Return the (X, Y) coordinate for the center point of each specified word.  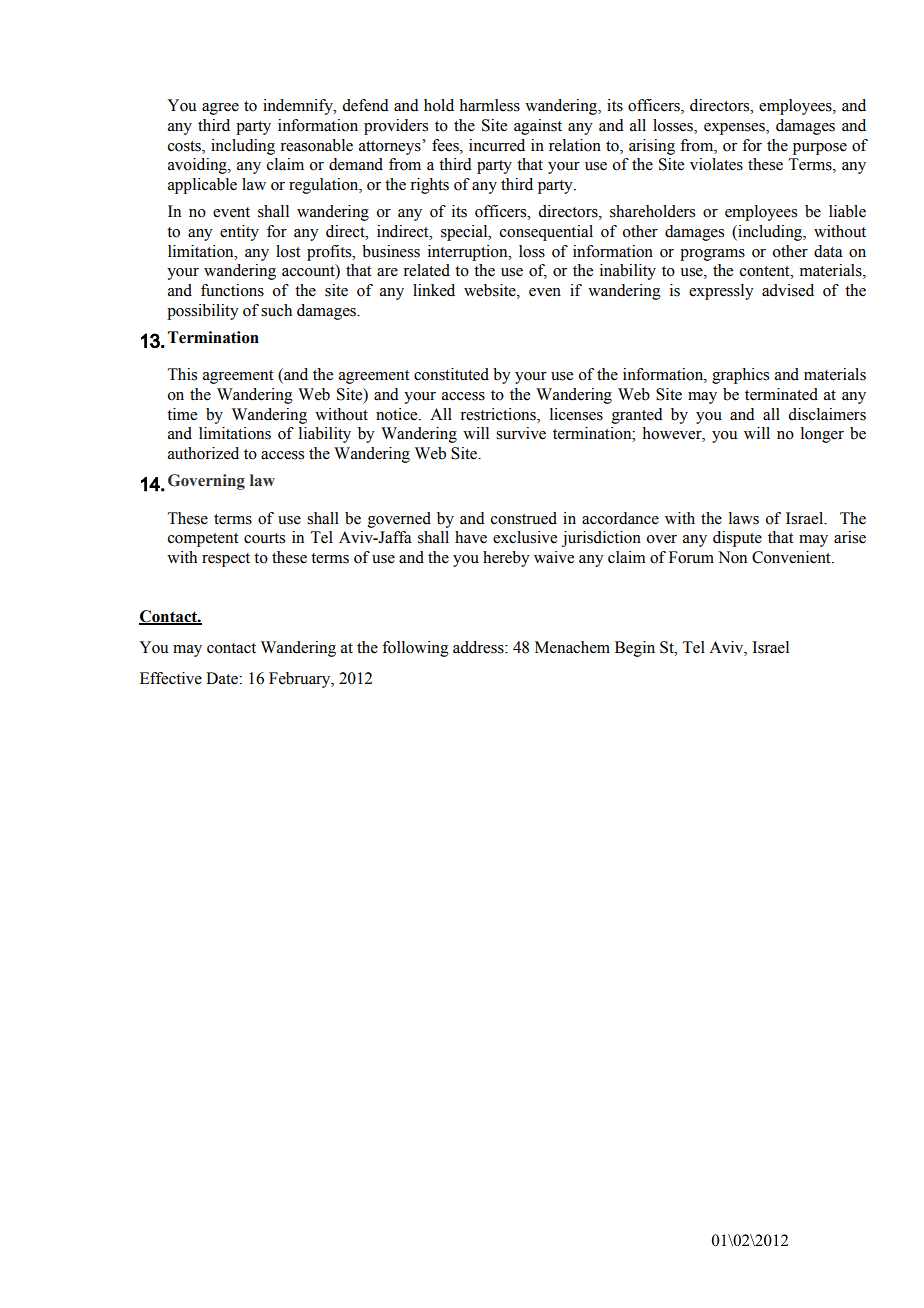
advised (788, 290)
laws (744, 518)
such (276, 310)
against (538, 127)
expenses (735, 129)
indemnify (299, 107)
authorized (203, 453)
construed (524, 518)
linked (434, 290)
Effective (171, 678)
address (479, 647)
